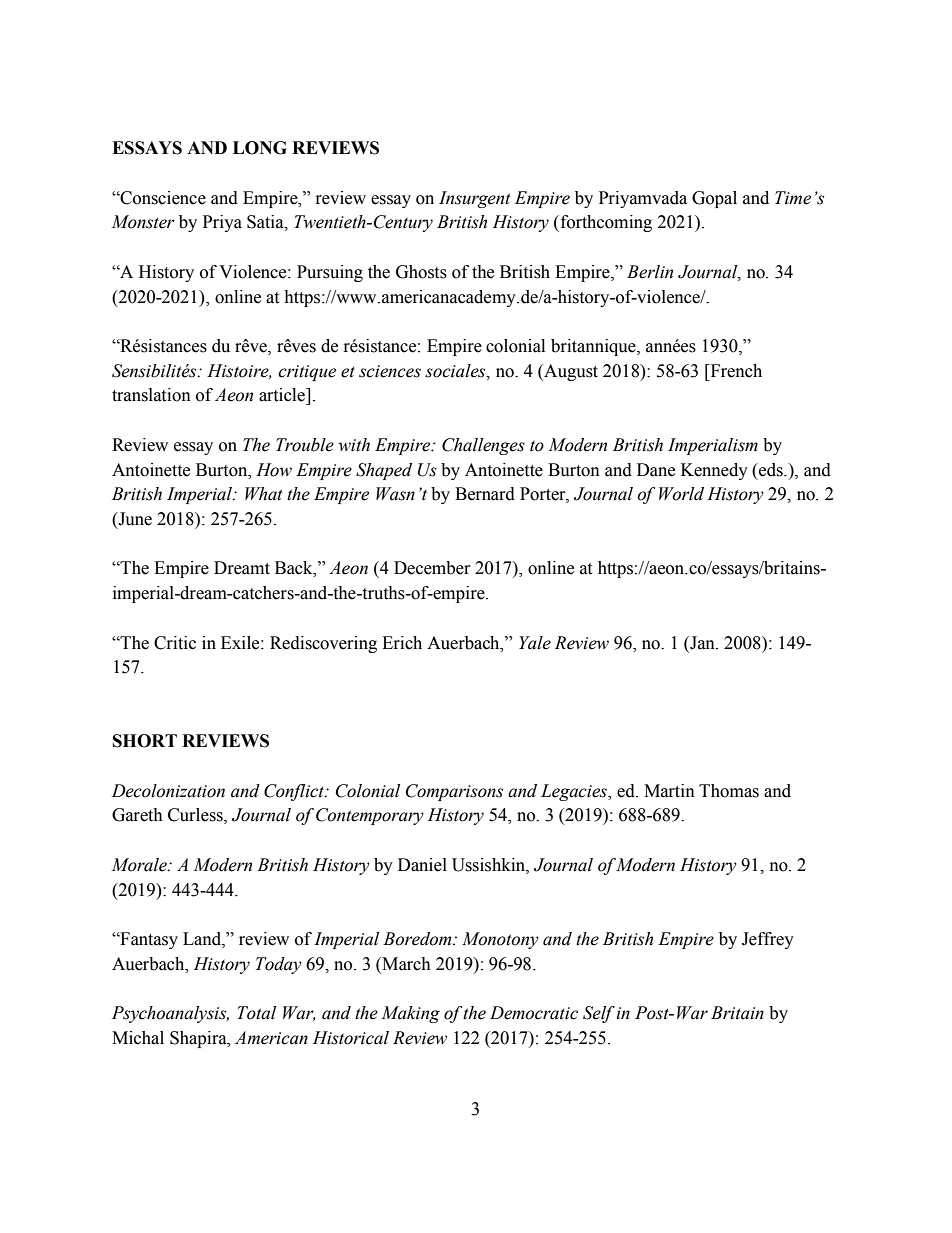 The width and height of the screenshot is (952, 1233). What do you see at coordinates (274, 470) in the screenshot?
I see `How` at bounding box center [274, 470].
